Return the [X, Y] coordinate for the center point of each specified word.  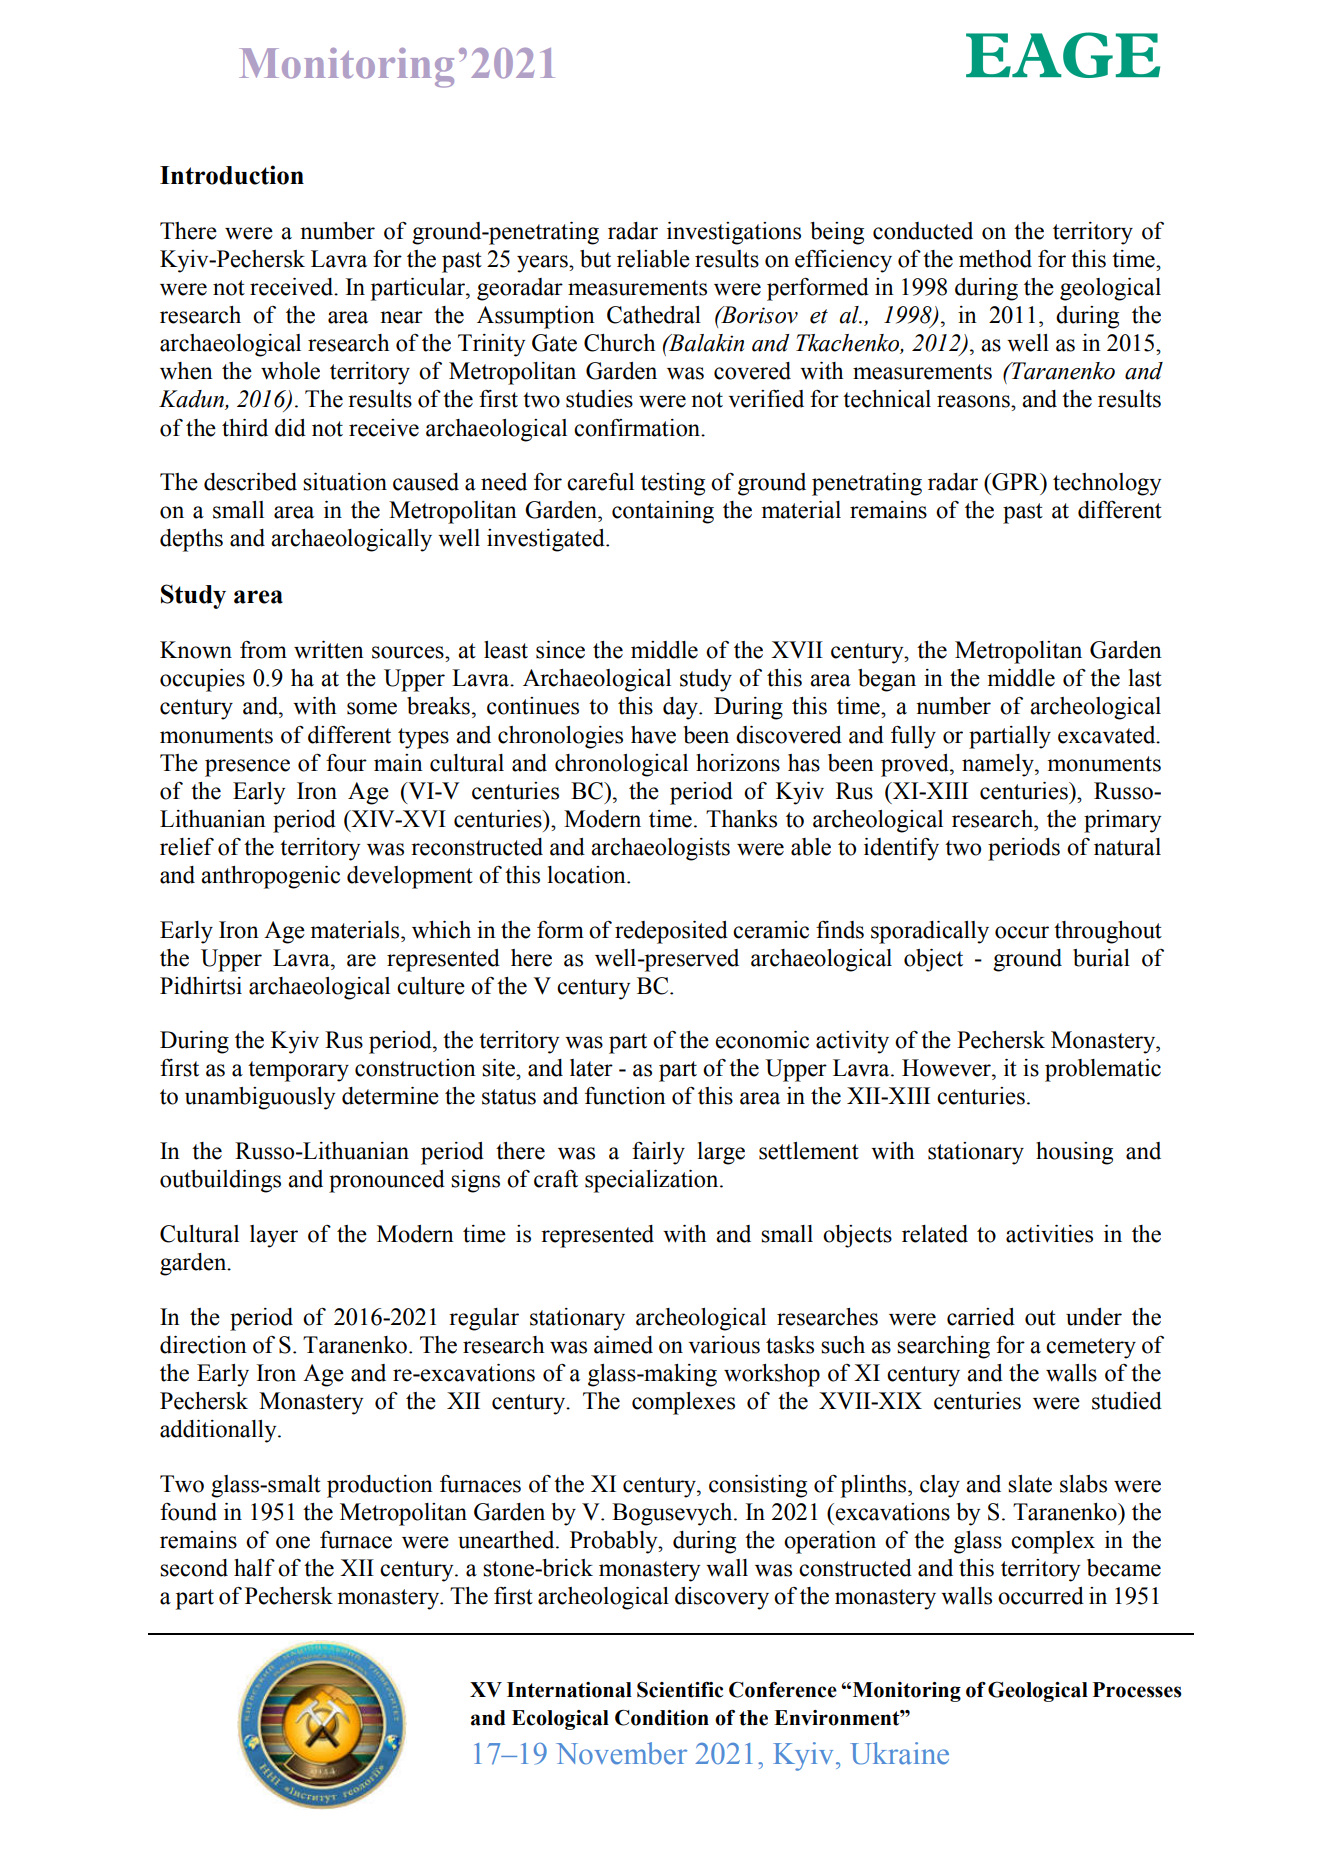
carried [981, 1317]
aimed [623, 1345]
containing [663, 512]
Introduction [232, 175]
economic [762, 1040]
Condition [662, 1718]
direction [203, 1345]
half [254, 1568]
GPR [1016, 482]
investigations [734, 233]
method [995, 259]
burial [1101, 958]
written [329, 650]
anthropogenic [270, 877]
